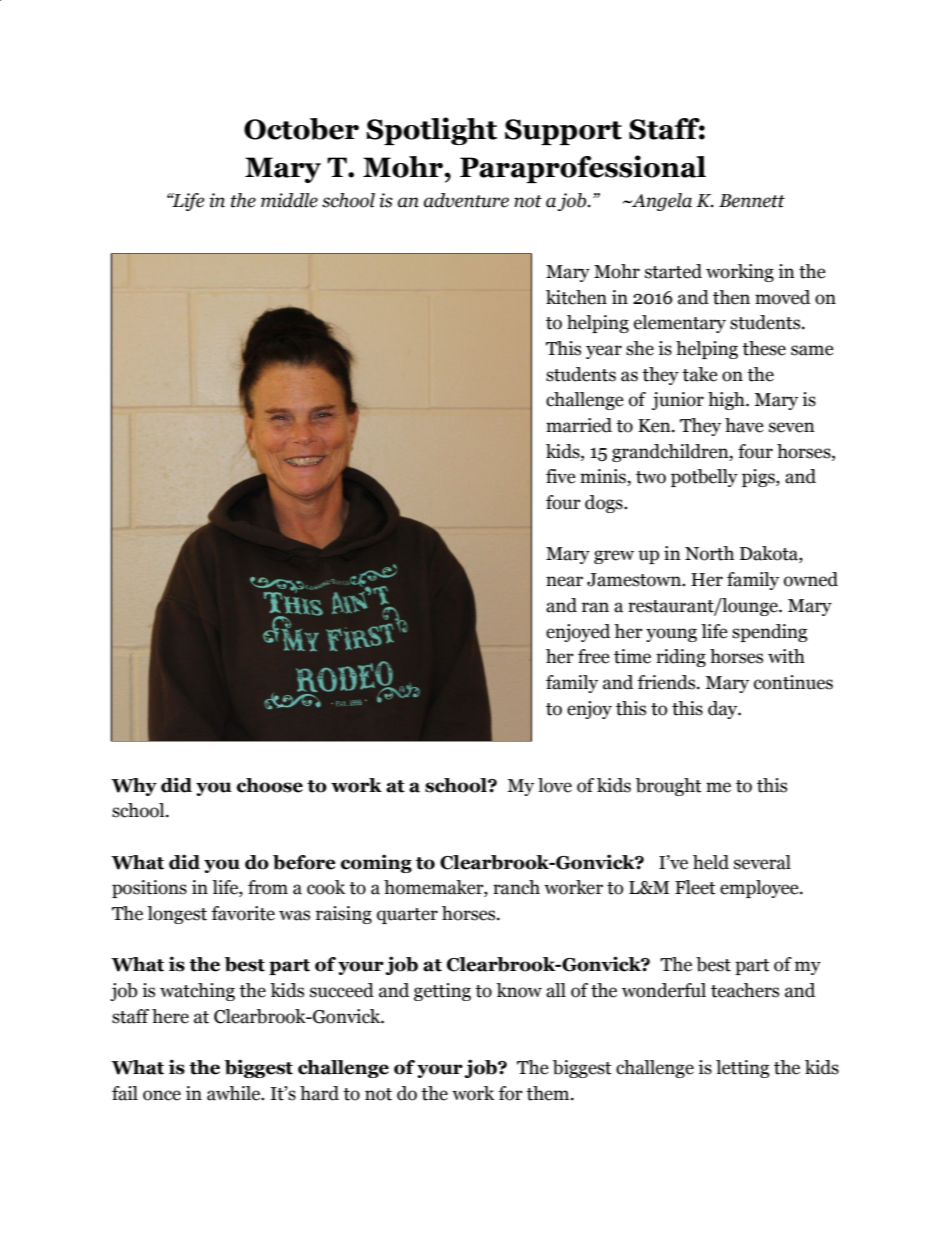 This screenshot has width=952, height=1233. Describe the element at coordinates (561, 476) in the screenshot. I see `five` at that location.
